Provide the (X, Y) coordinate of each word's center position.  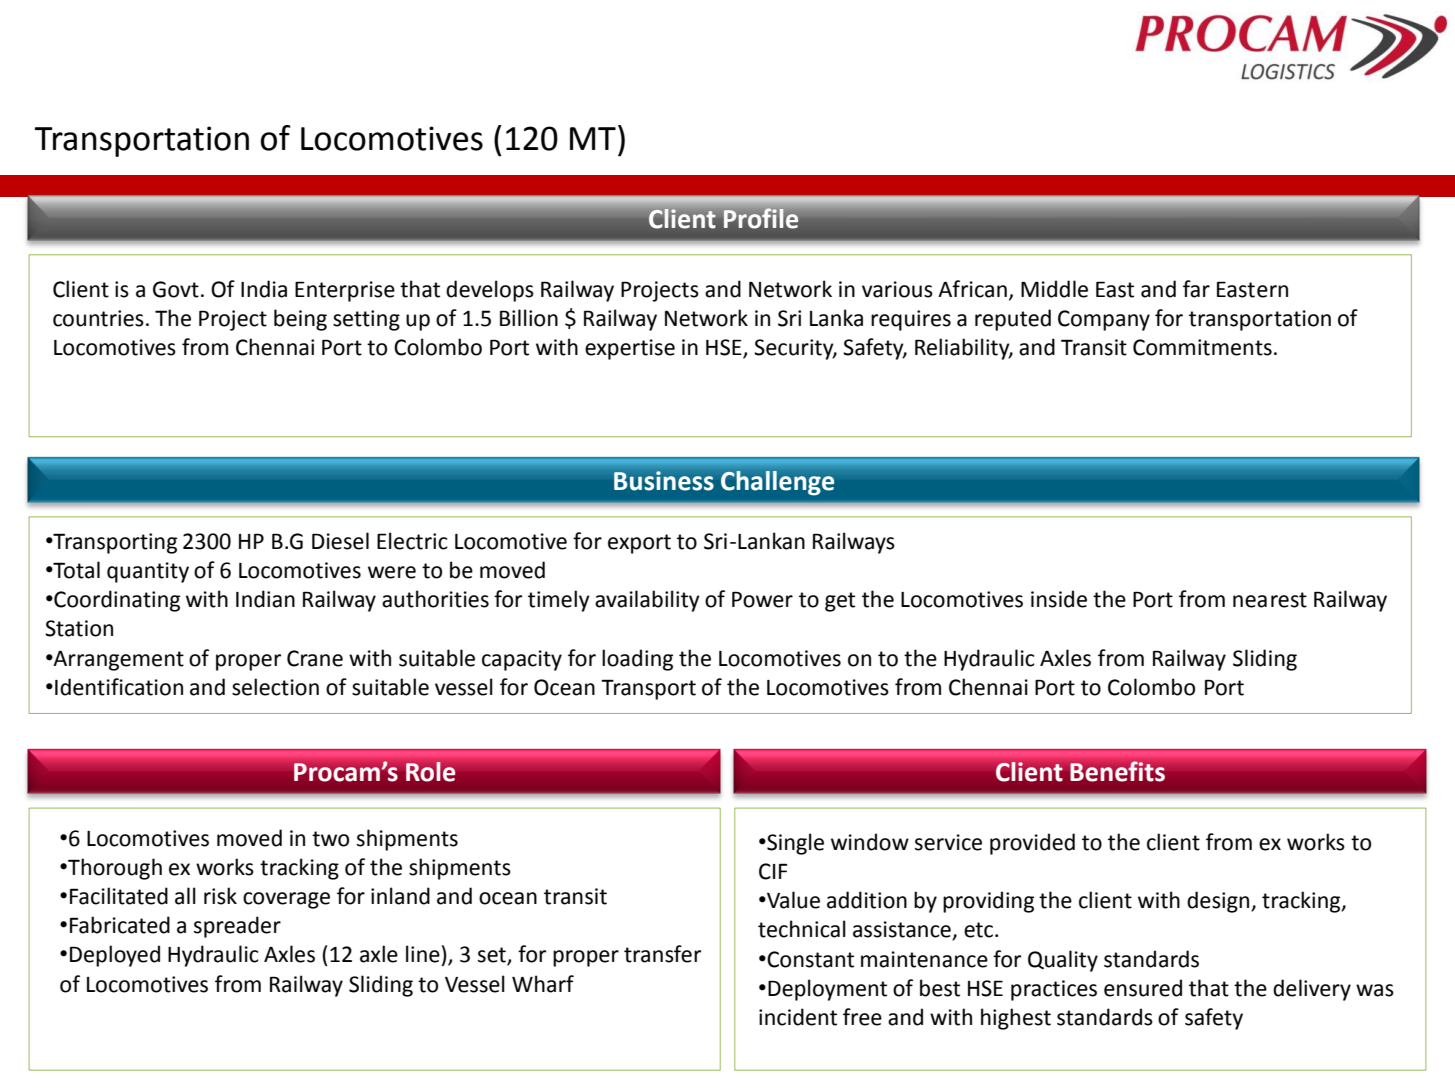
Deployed (115, 956)
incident (798, 1017)
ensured (1143, 988)
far (1196, 289)
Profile (761, 218)
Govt (176, 289)
